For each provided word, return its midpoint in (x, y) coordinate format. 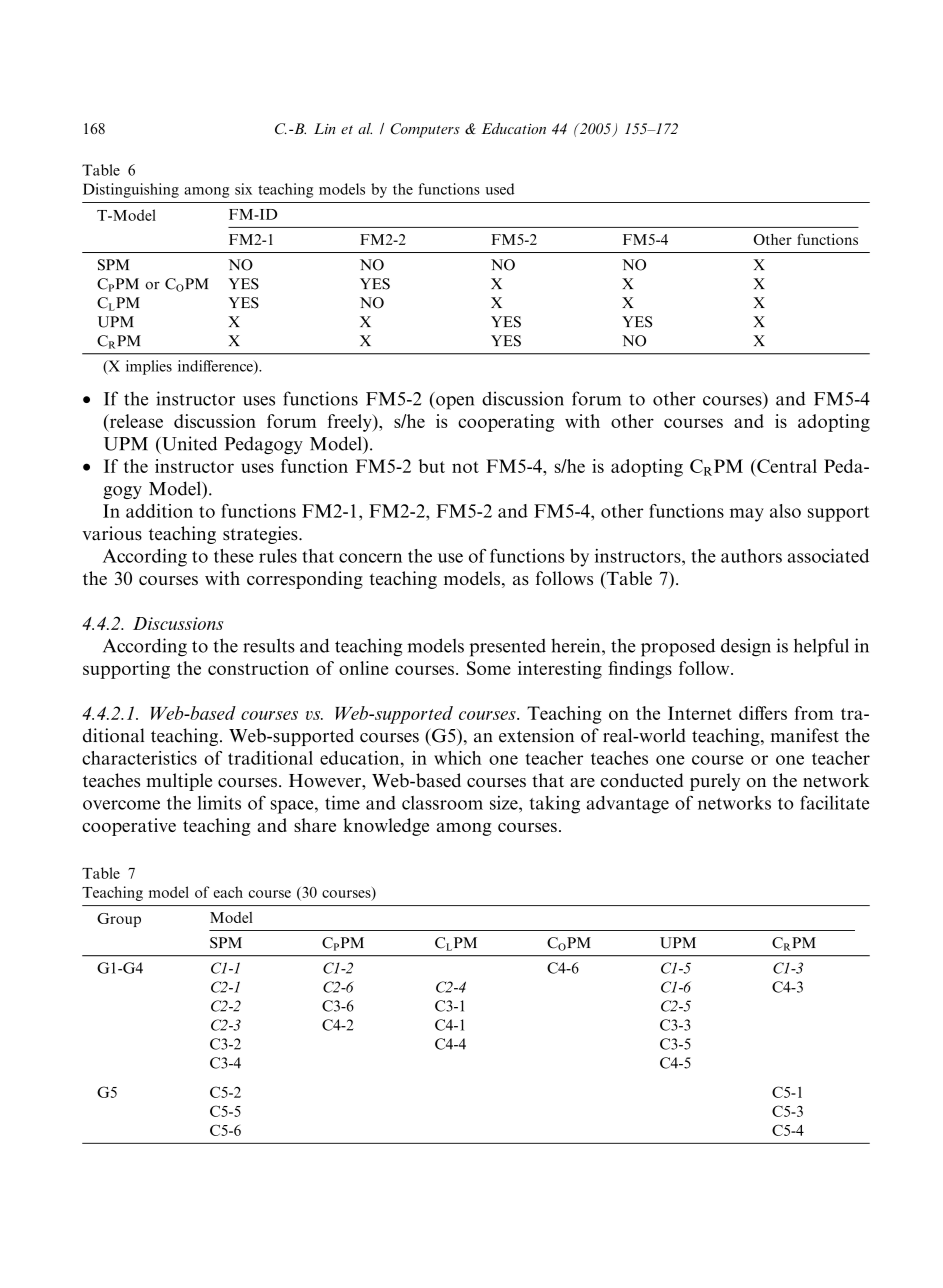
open (454, 403)
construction (258, 668)
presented (507, 648)
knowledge (386, 827)
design (746, 647)
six (243, 189)
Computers (425, 130)
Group (119, 920)
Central (786, 466)
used (499, 189)
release (135, 421)
